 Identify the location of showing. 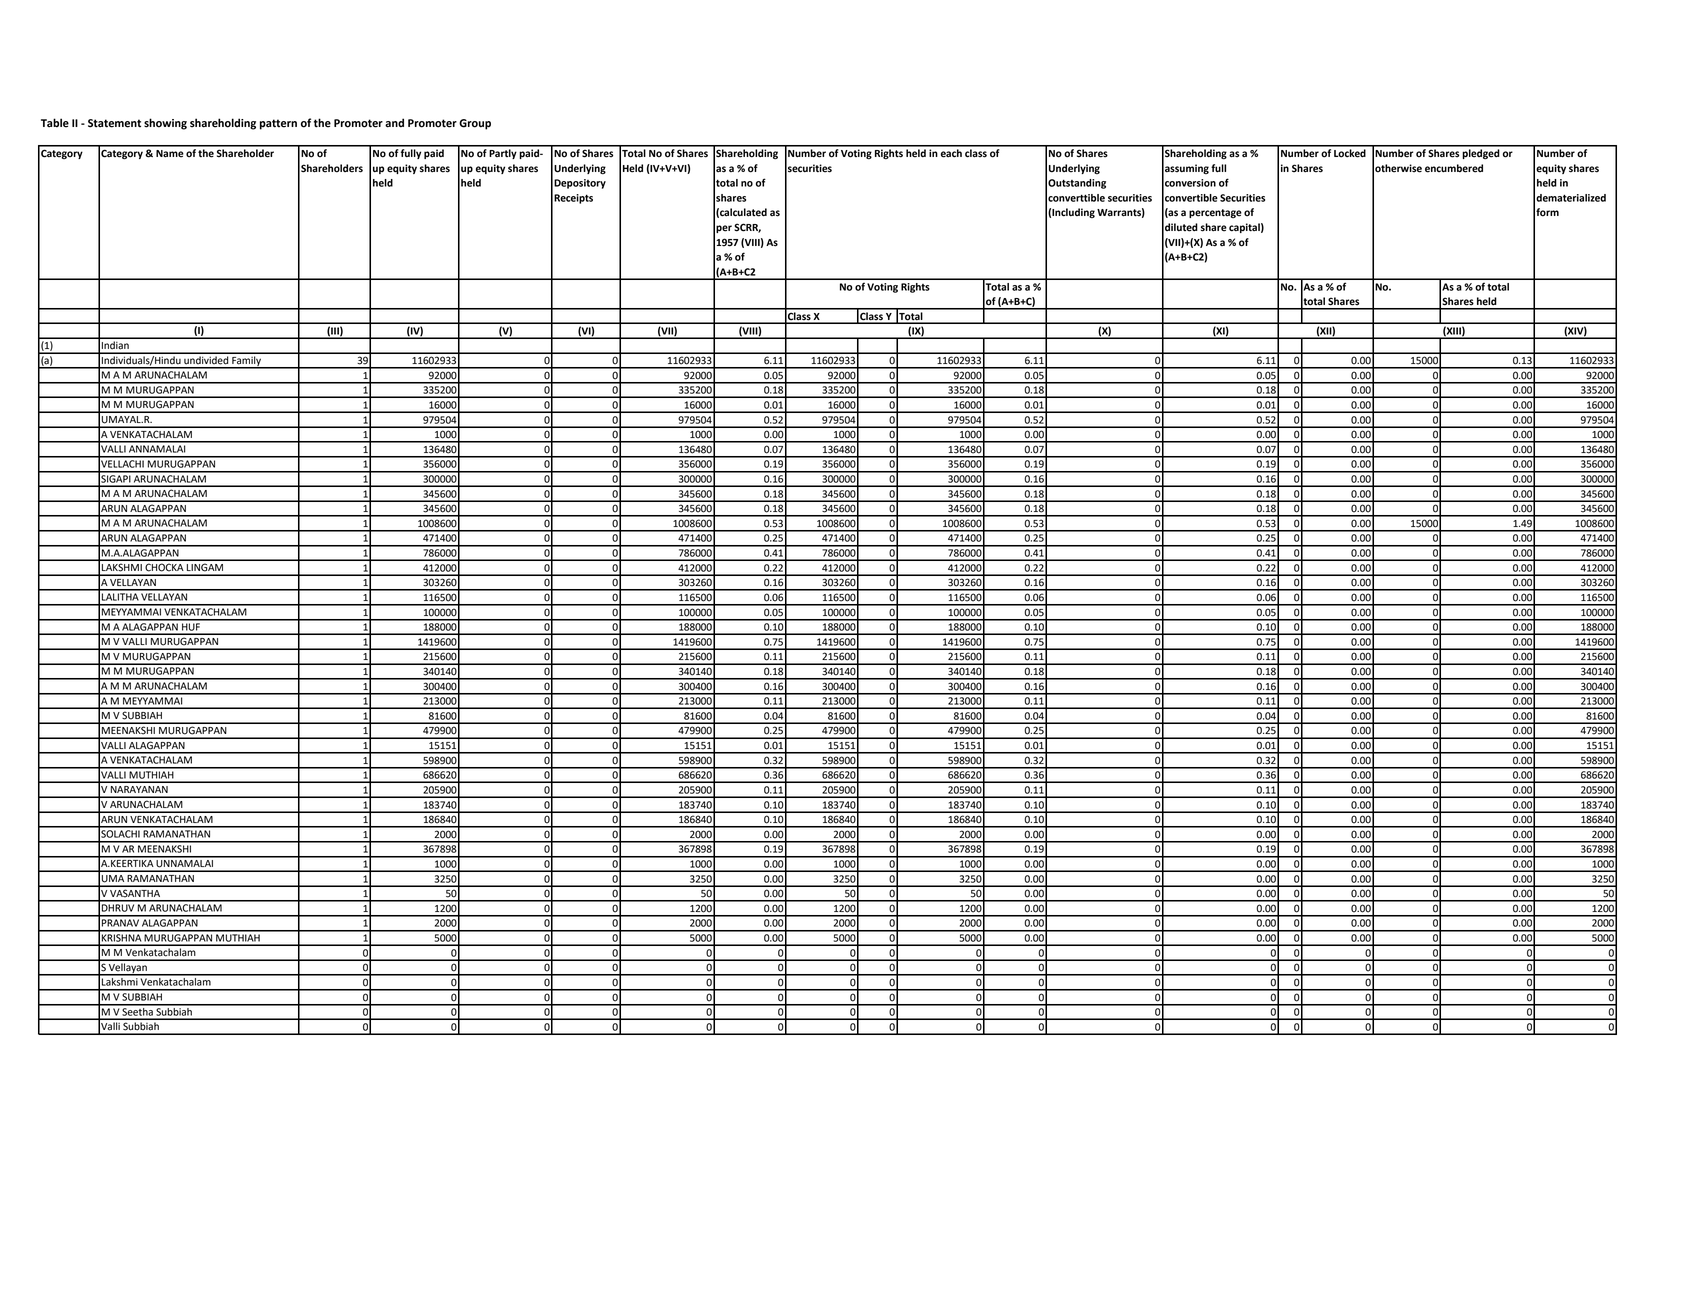
(165, 124).
